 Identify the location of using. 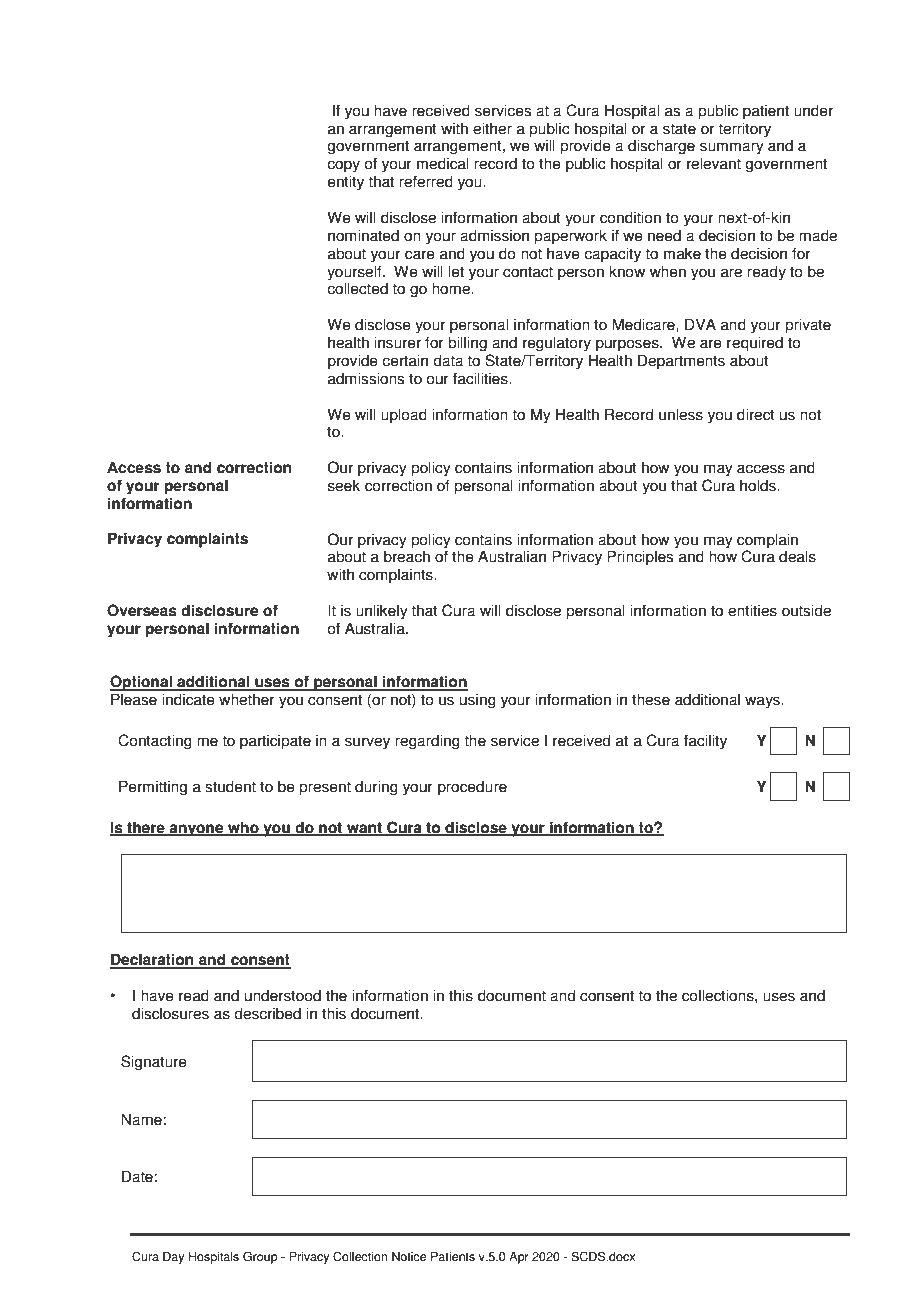
(478, 701).
